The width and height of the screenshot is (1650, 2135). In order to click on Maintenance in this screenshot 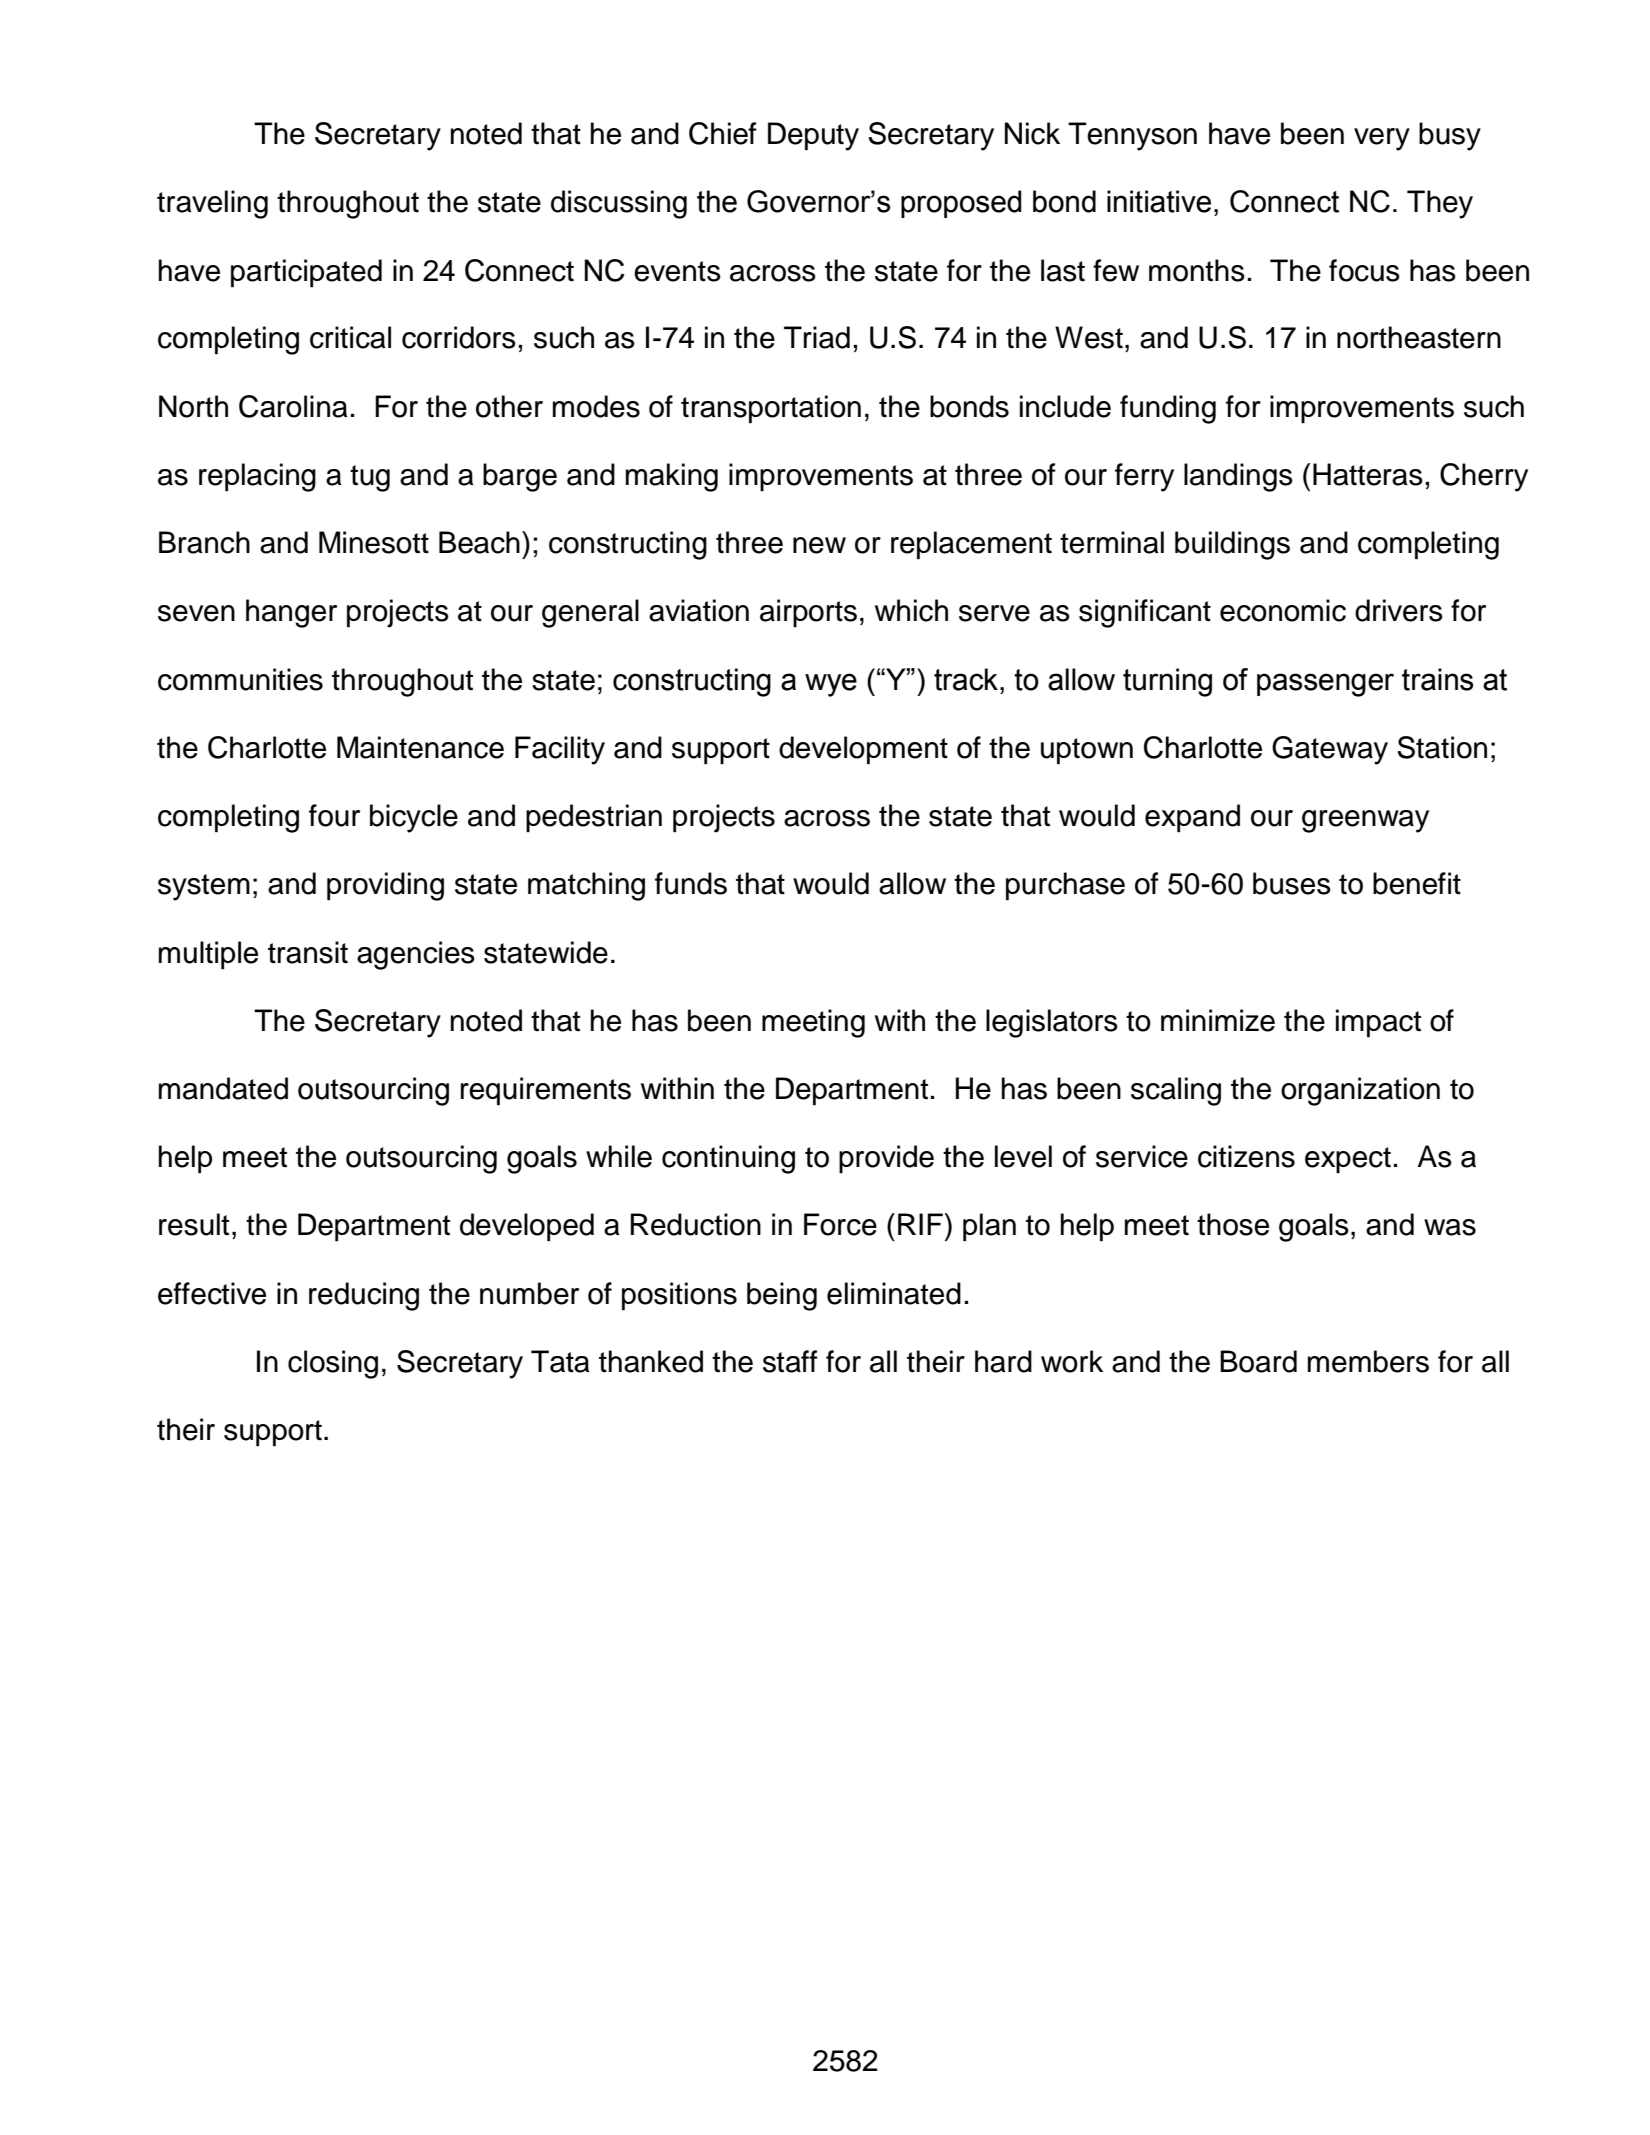, I will do `click(420, 747)`.
